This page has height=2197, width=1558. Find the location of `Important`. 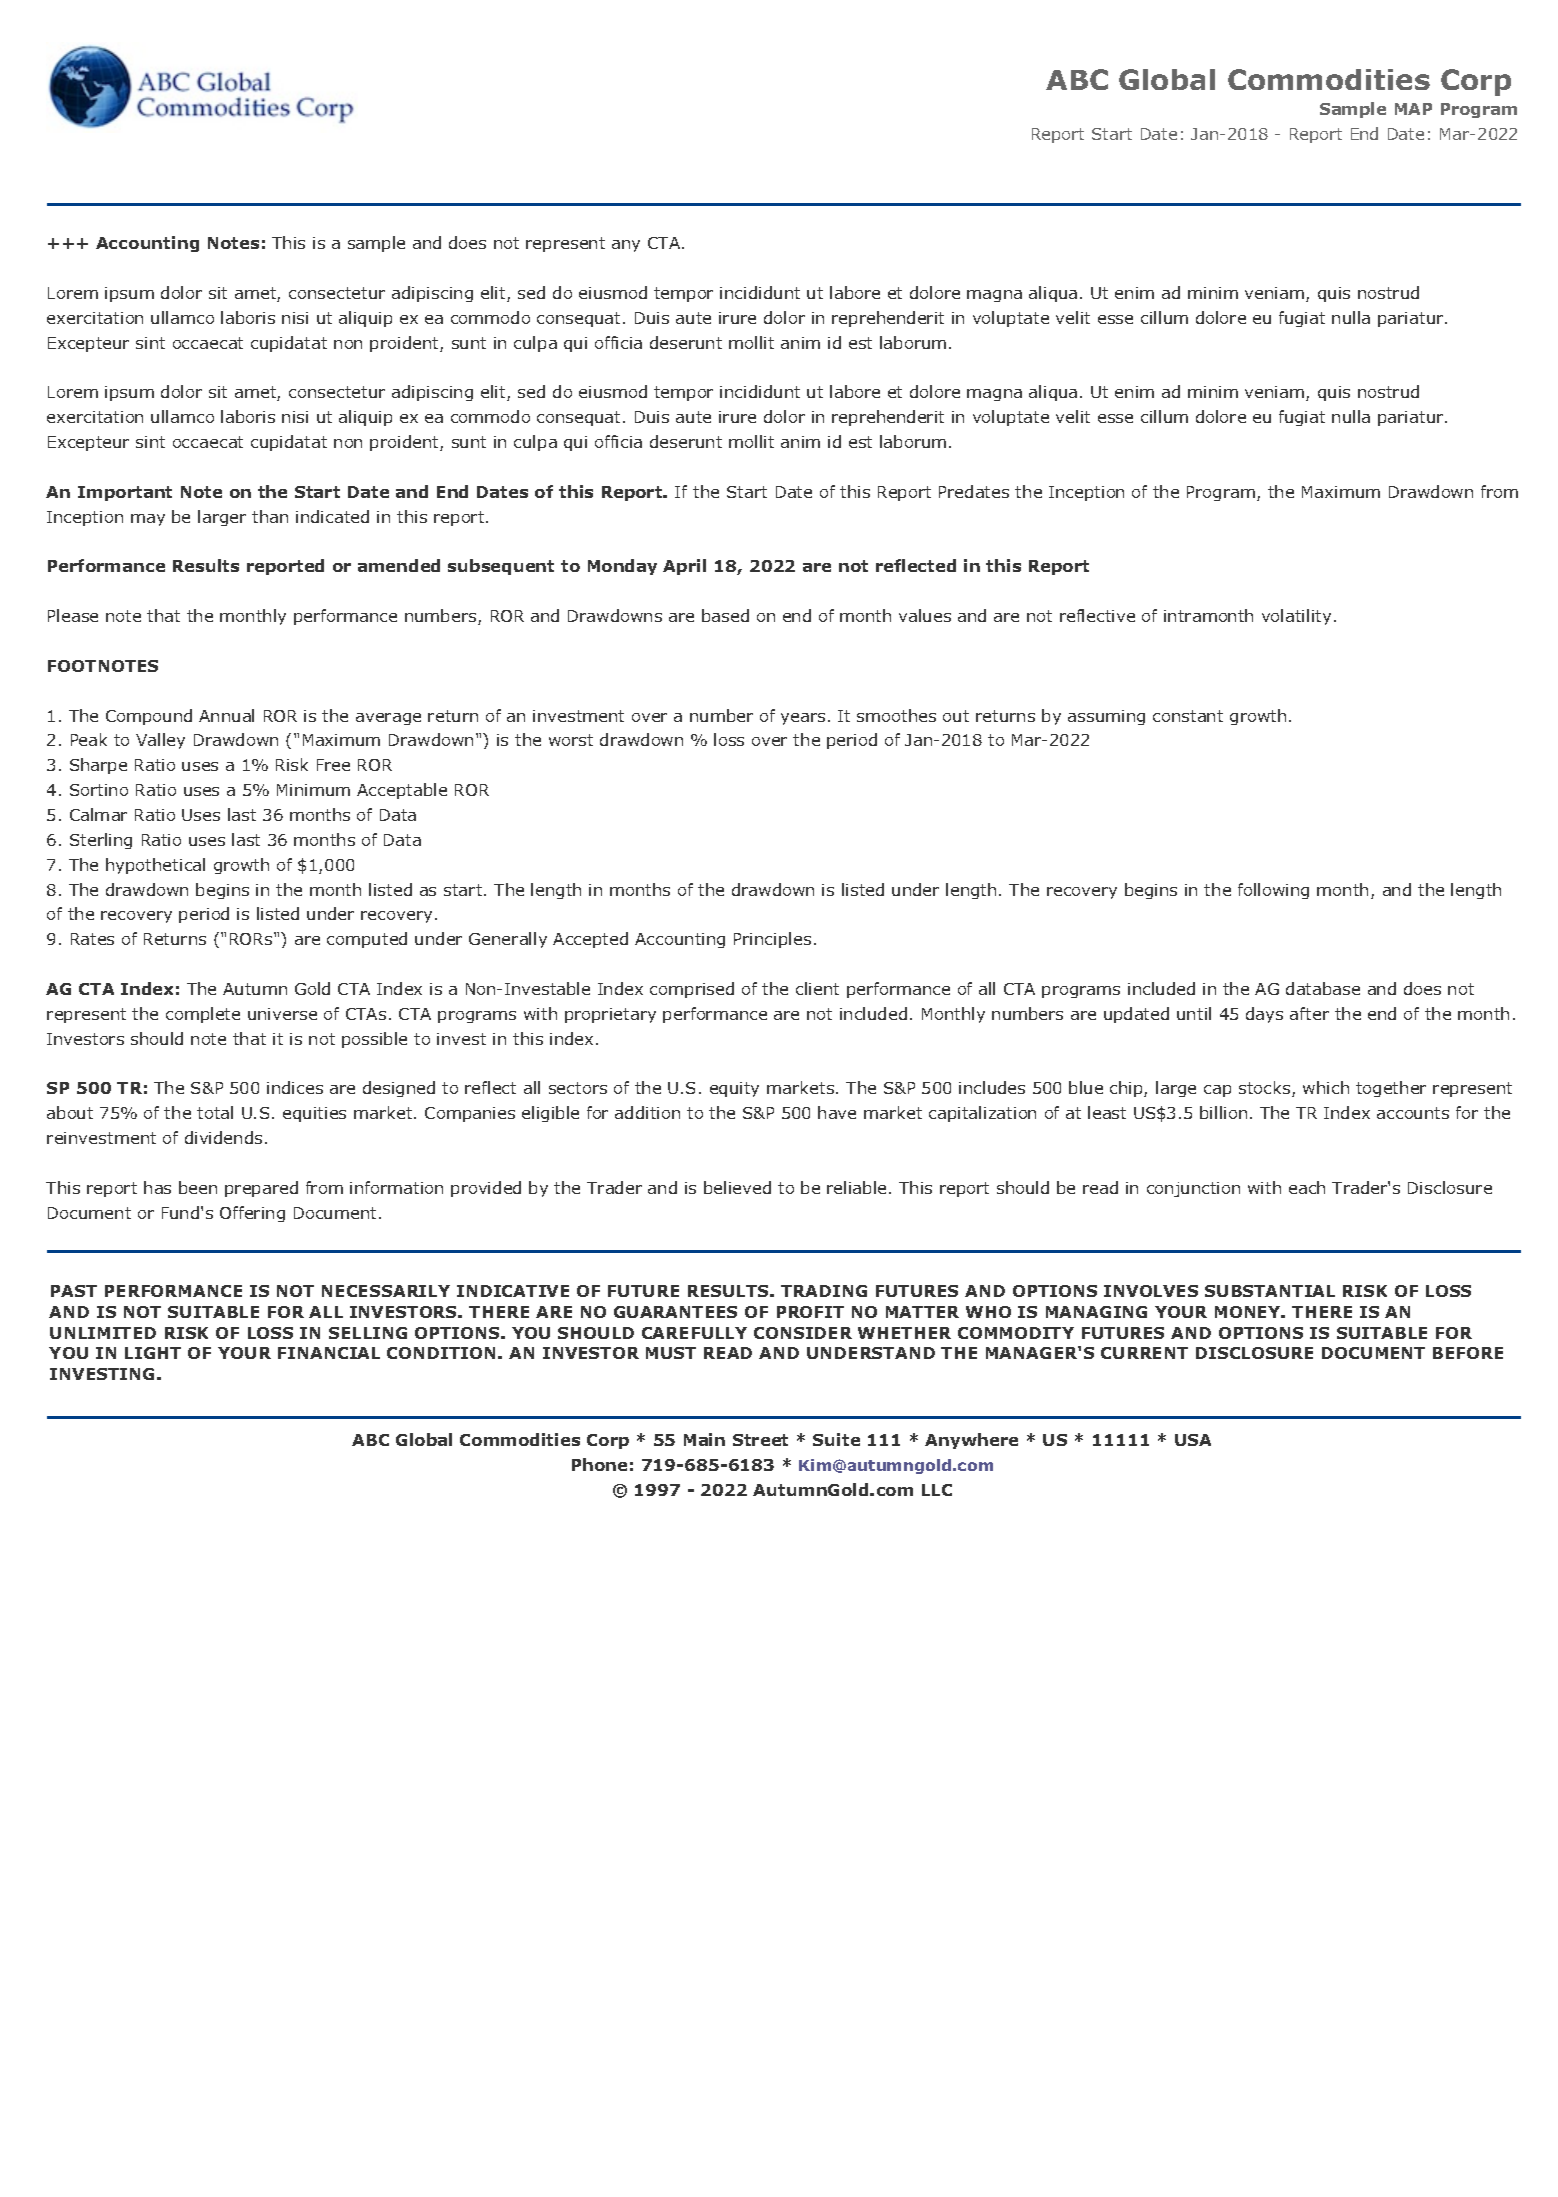

Important is located at coordinates (125, 493).
